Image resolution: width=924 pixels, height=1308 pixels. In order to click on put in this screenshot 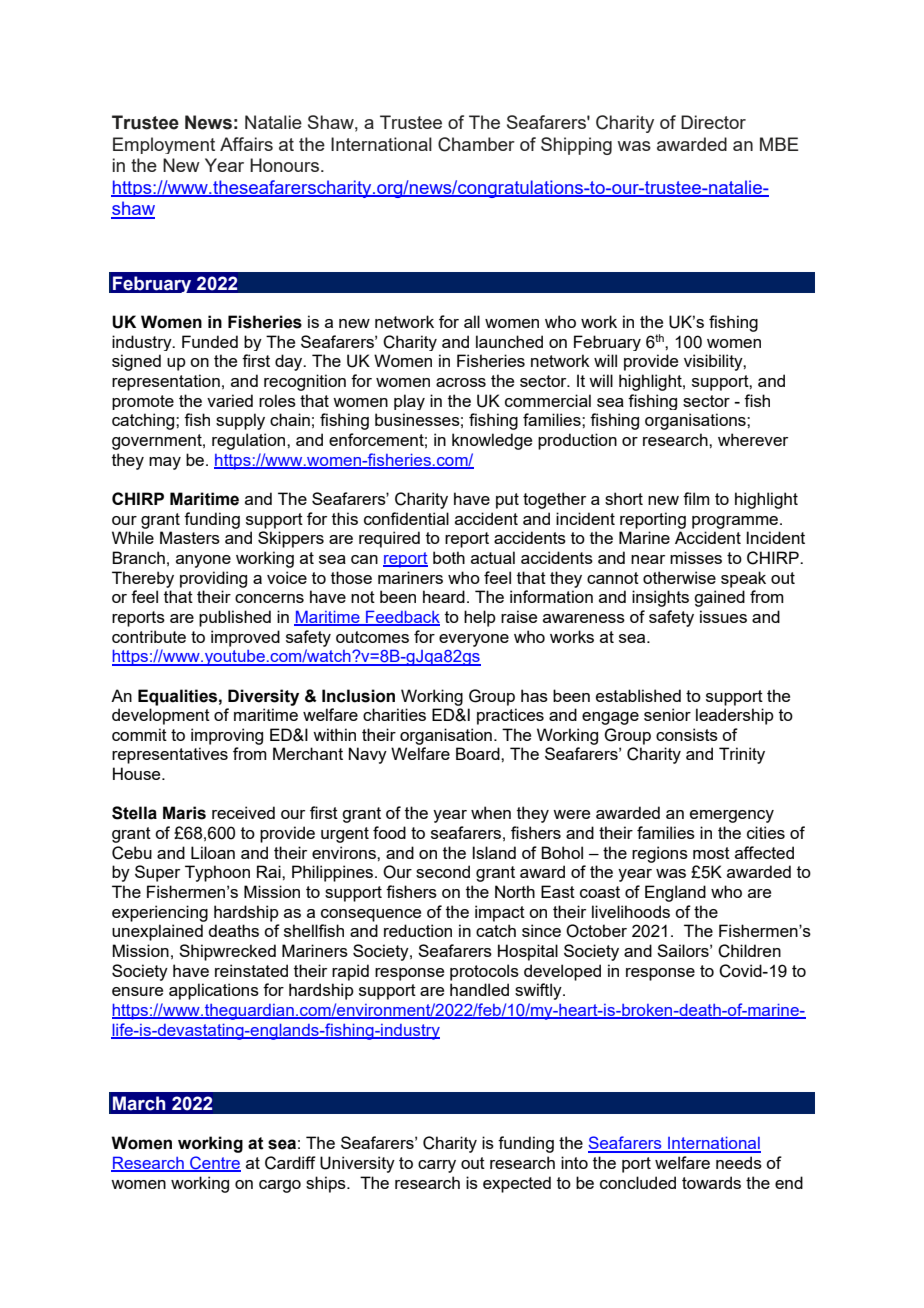, I will do `click(507, 501)`.
